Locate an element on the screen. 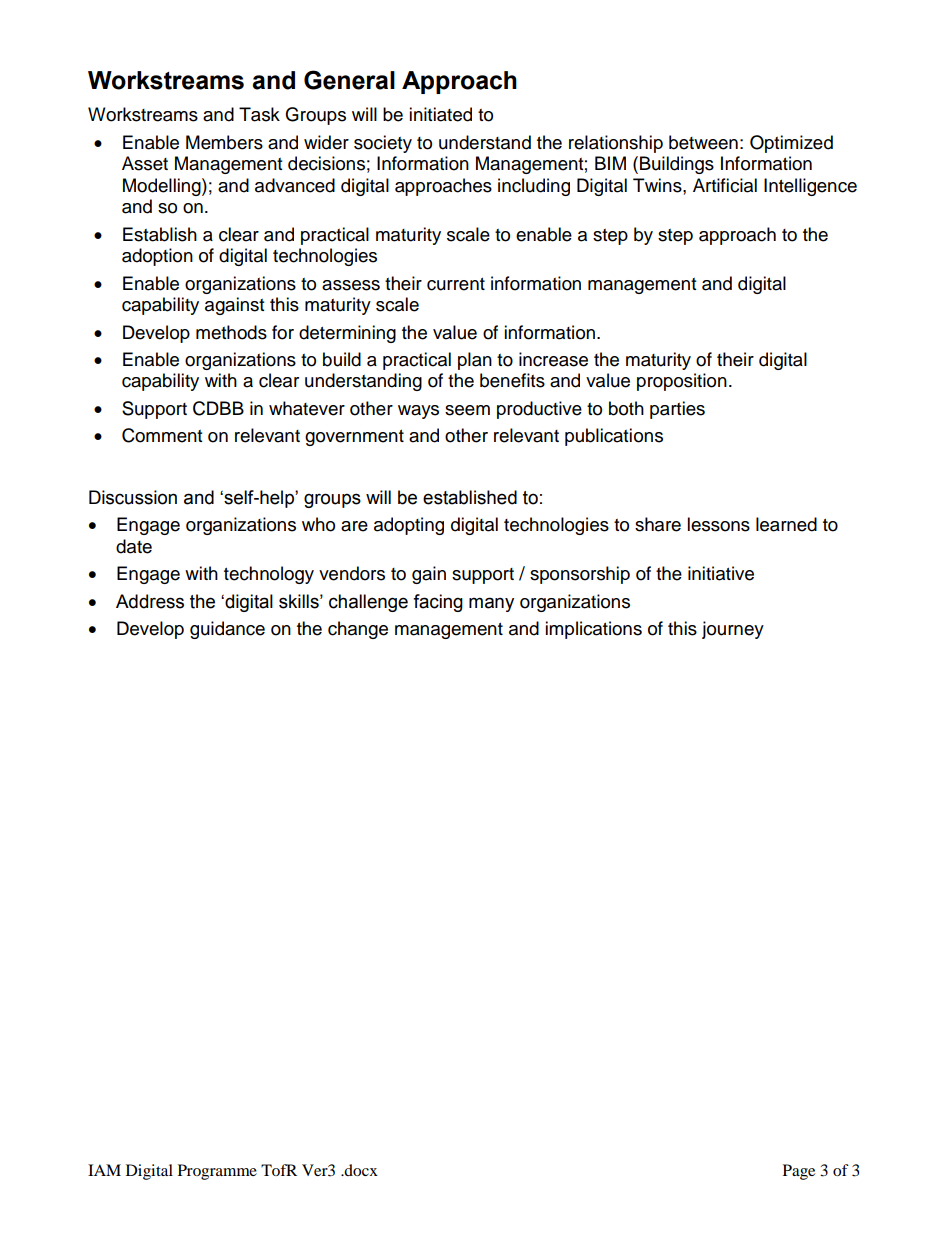 The height and width of the screenshot is (1233, 952). methods is located at coordinates (231, 332).
